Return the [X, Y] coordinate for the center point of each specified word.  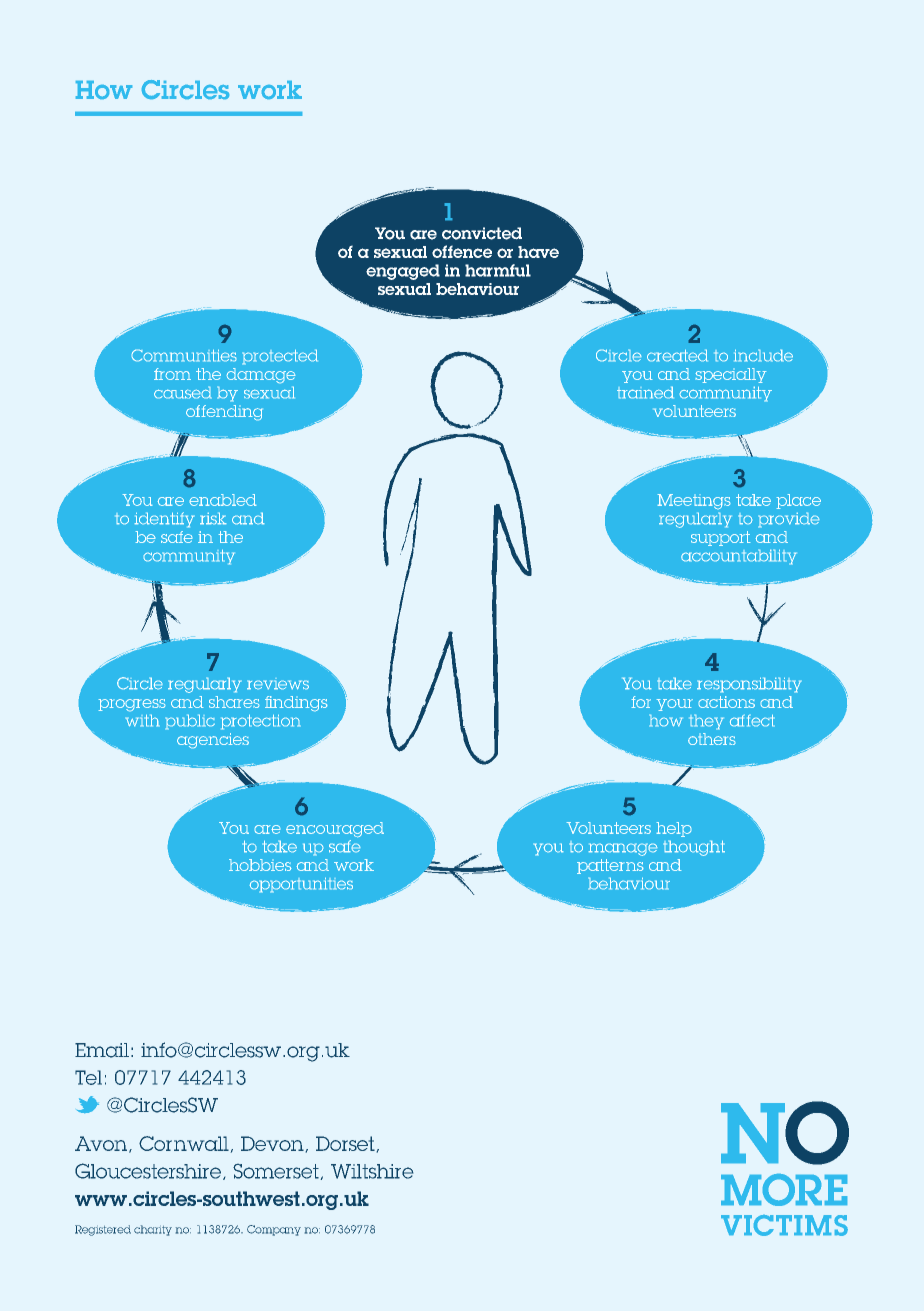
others [712, 739]
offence [462, 251]
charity [153, 1230]
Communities [184, 355]
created [677, 355]
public [190, 722]
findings [296, 704]
